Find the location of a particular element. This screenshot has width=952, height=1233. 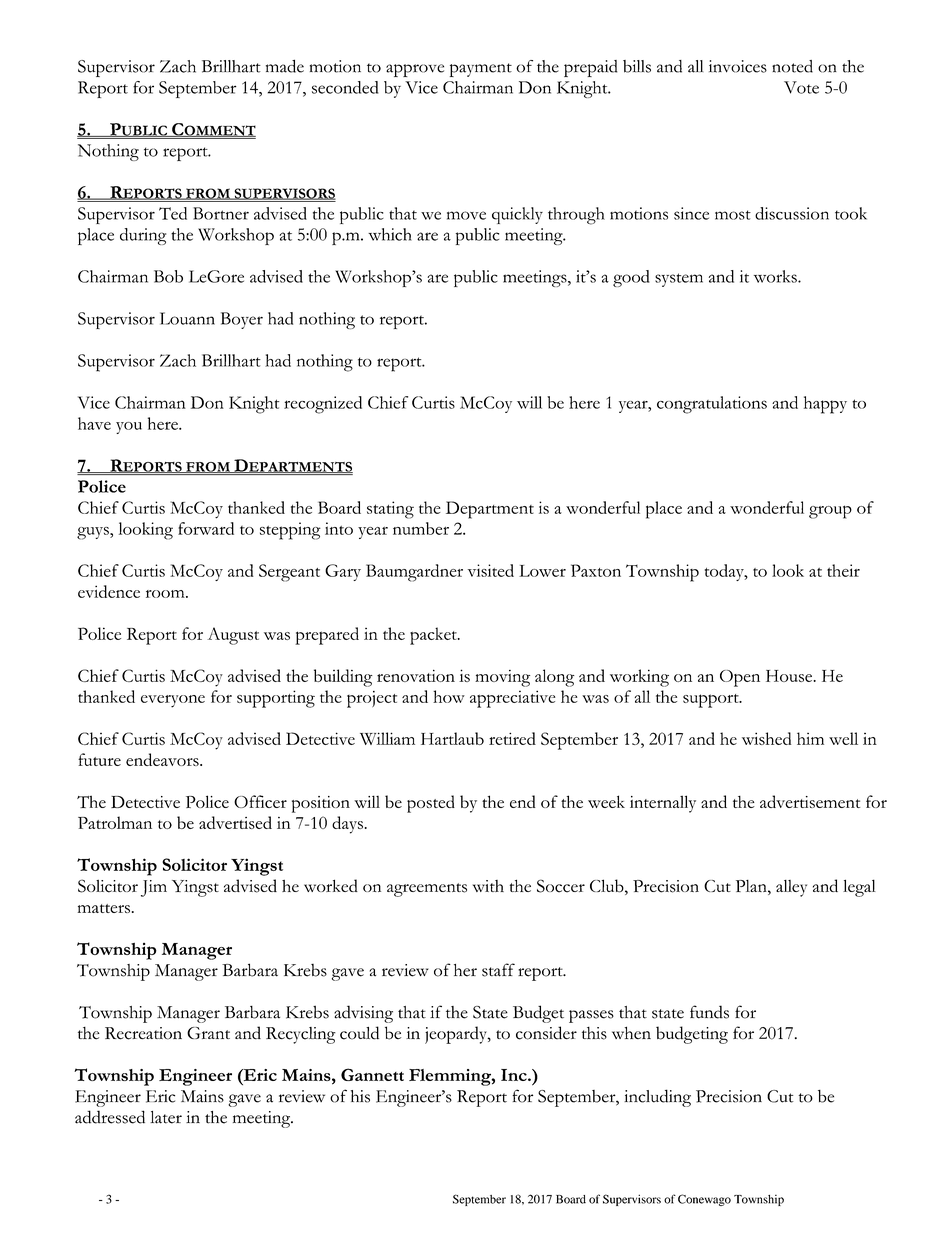

made is located at coordinates (285, 66).
